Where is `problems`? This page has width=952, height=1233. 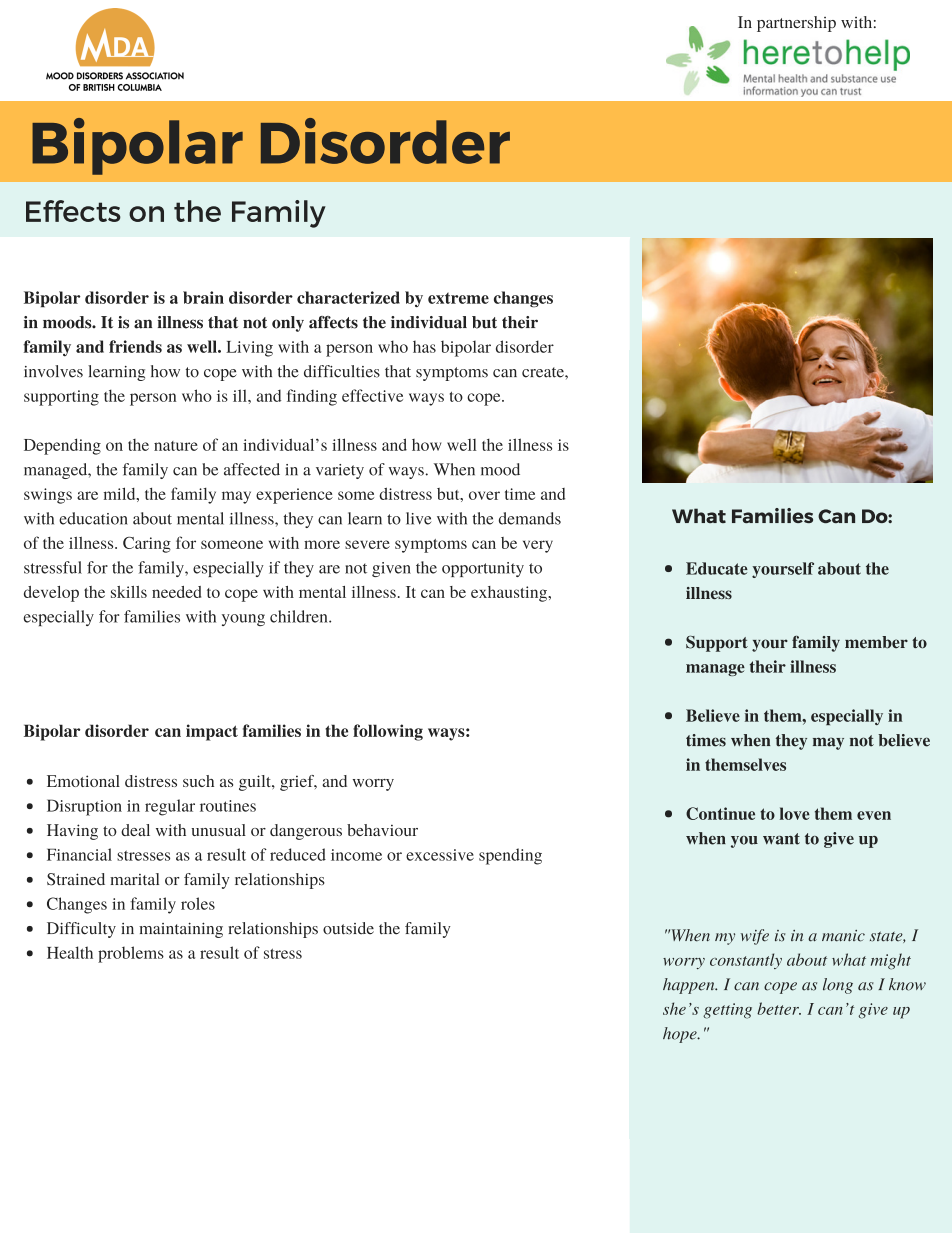 problems is located at coordinates (131, 954).
